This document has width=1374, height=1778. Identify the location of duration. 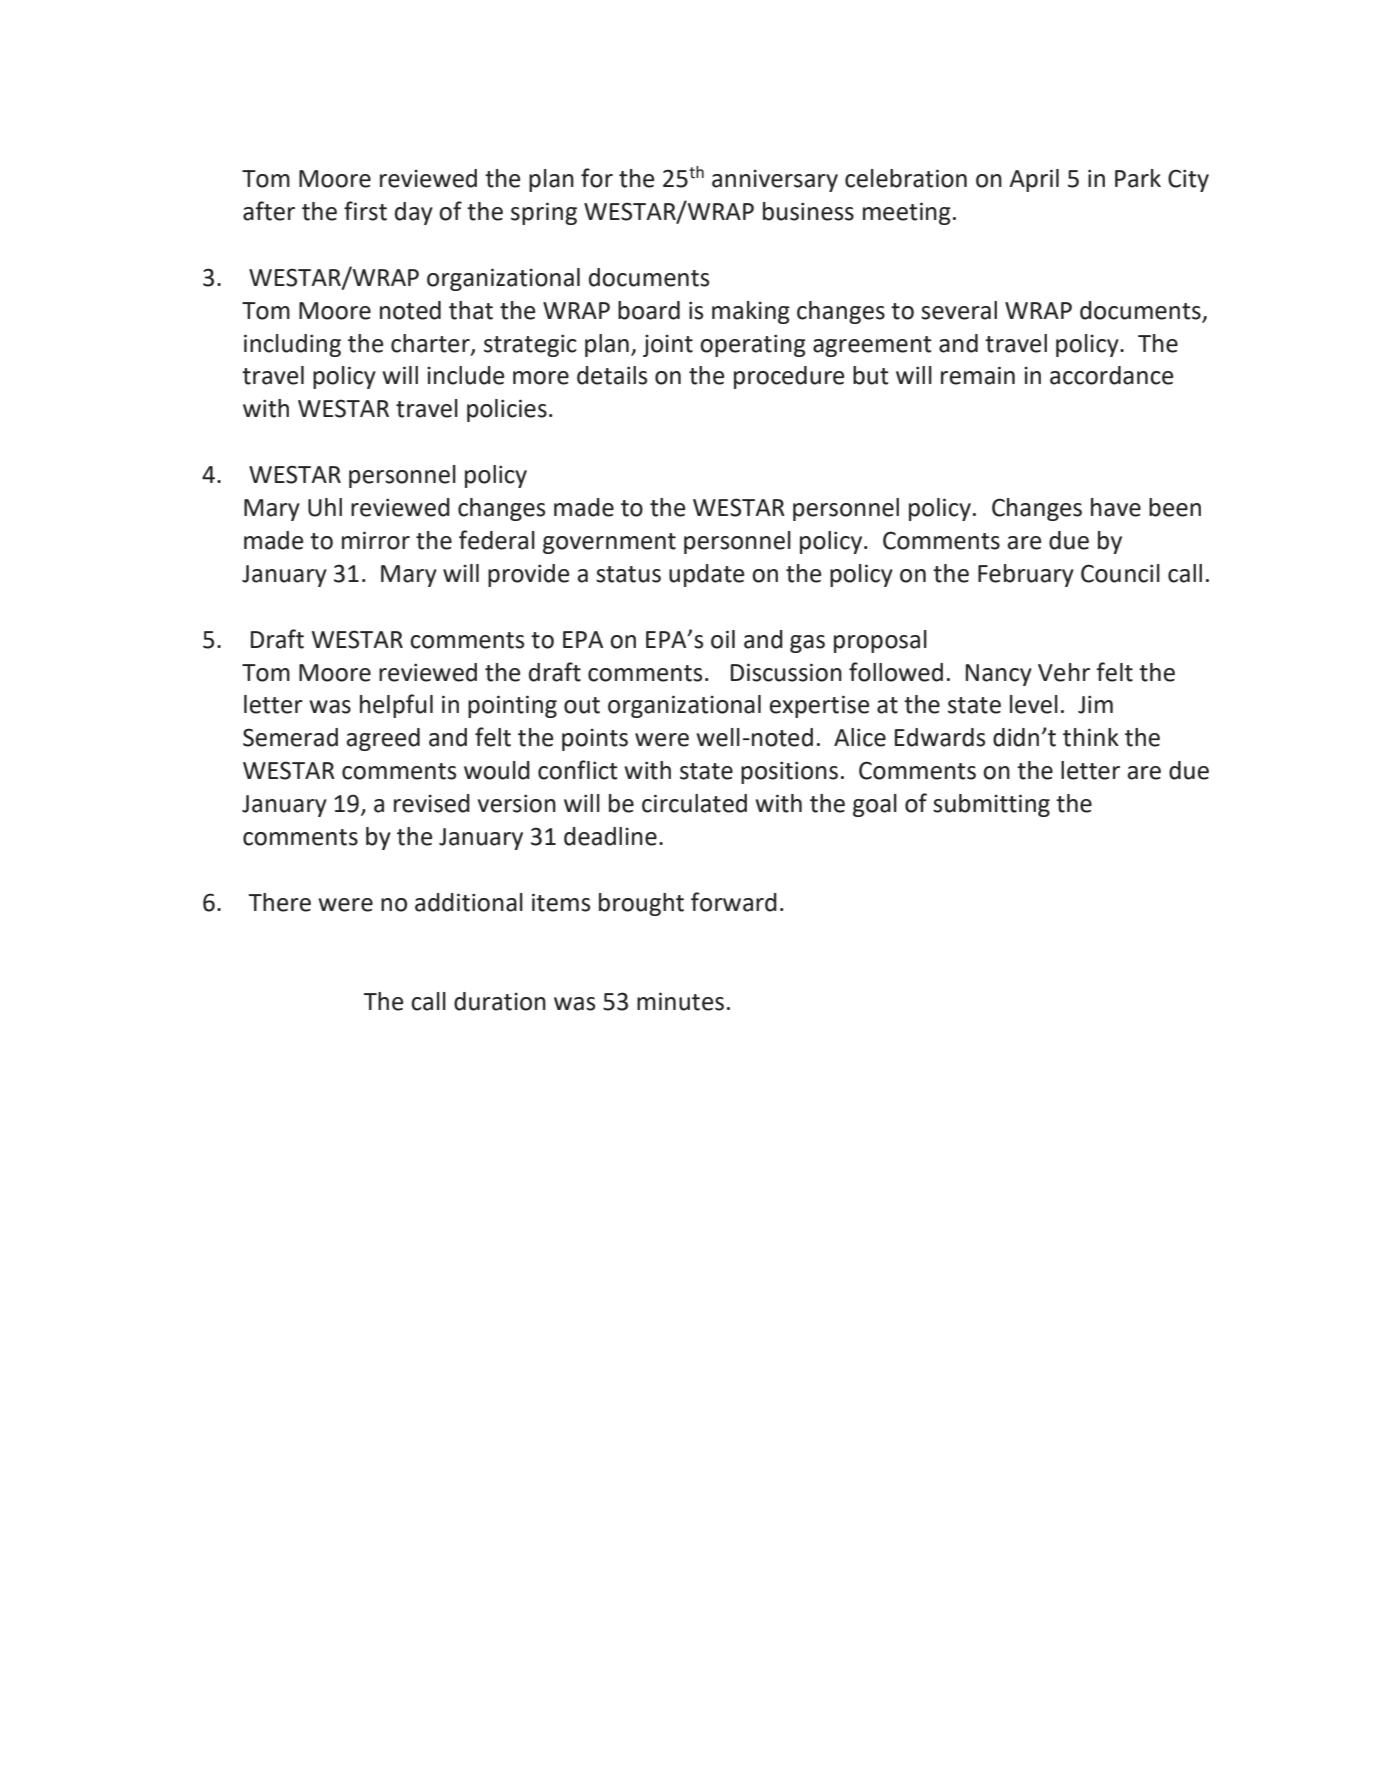
(500, 1001).
